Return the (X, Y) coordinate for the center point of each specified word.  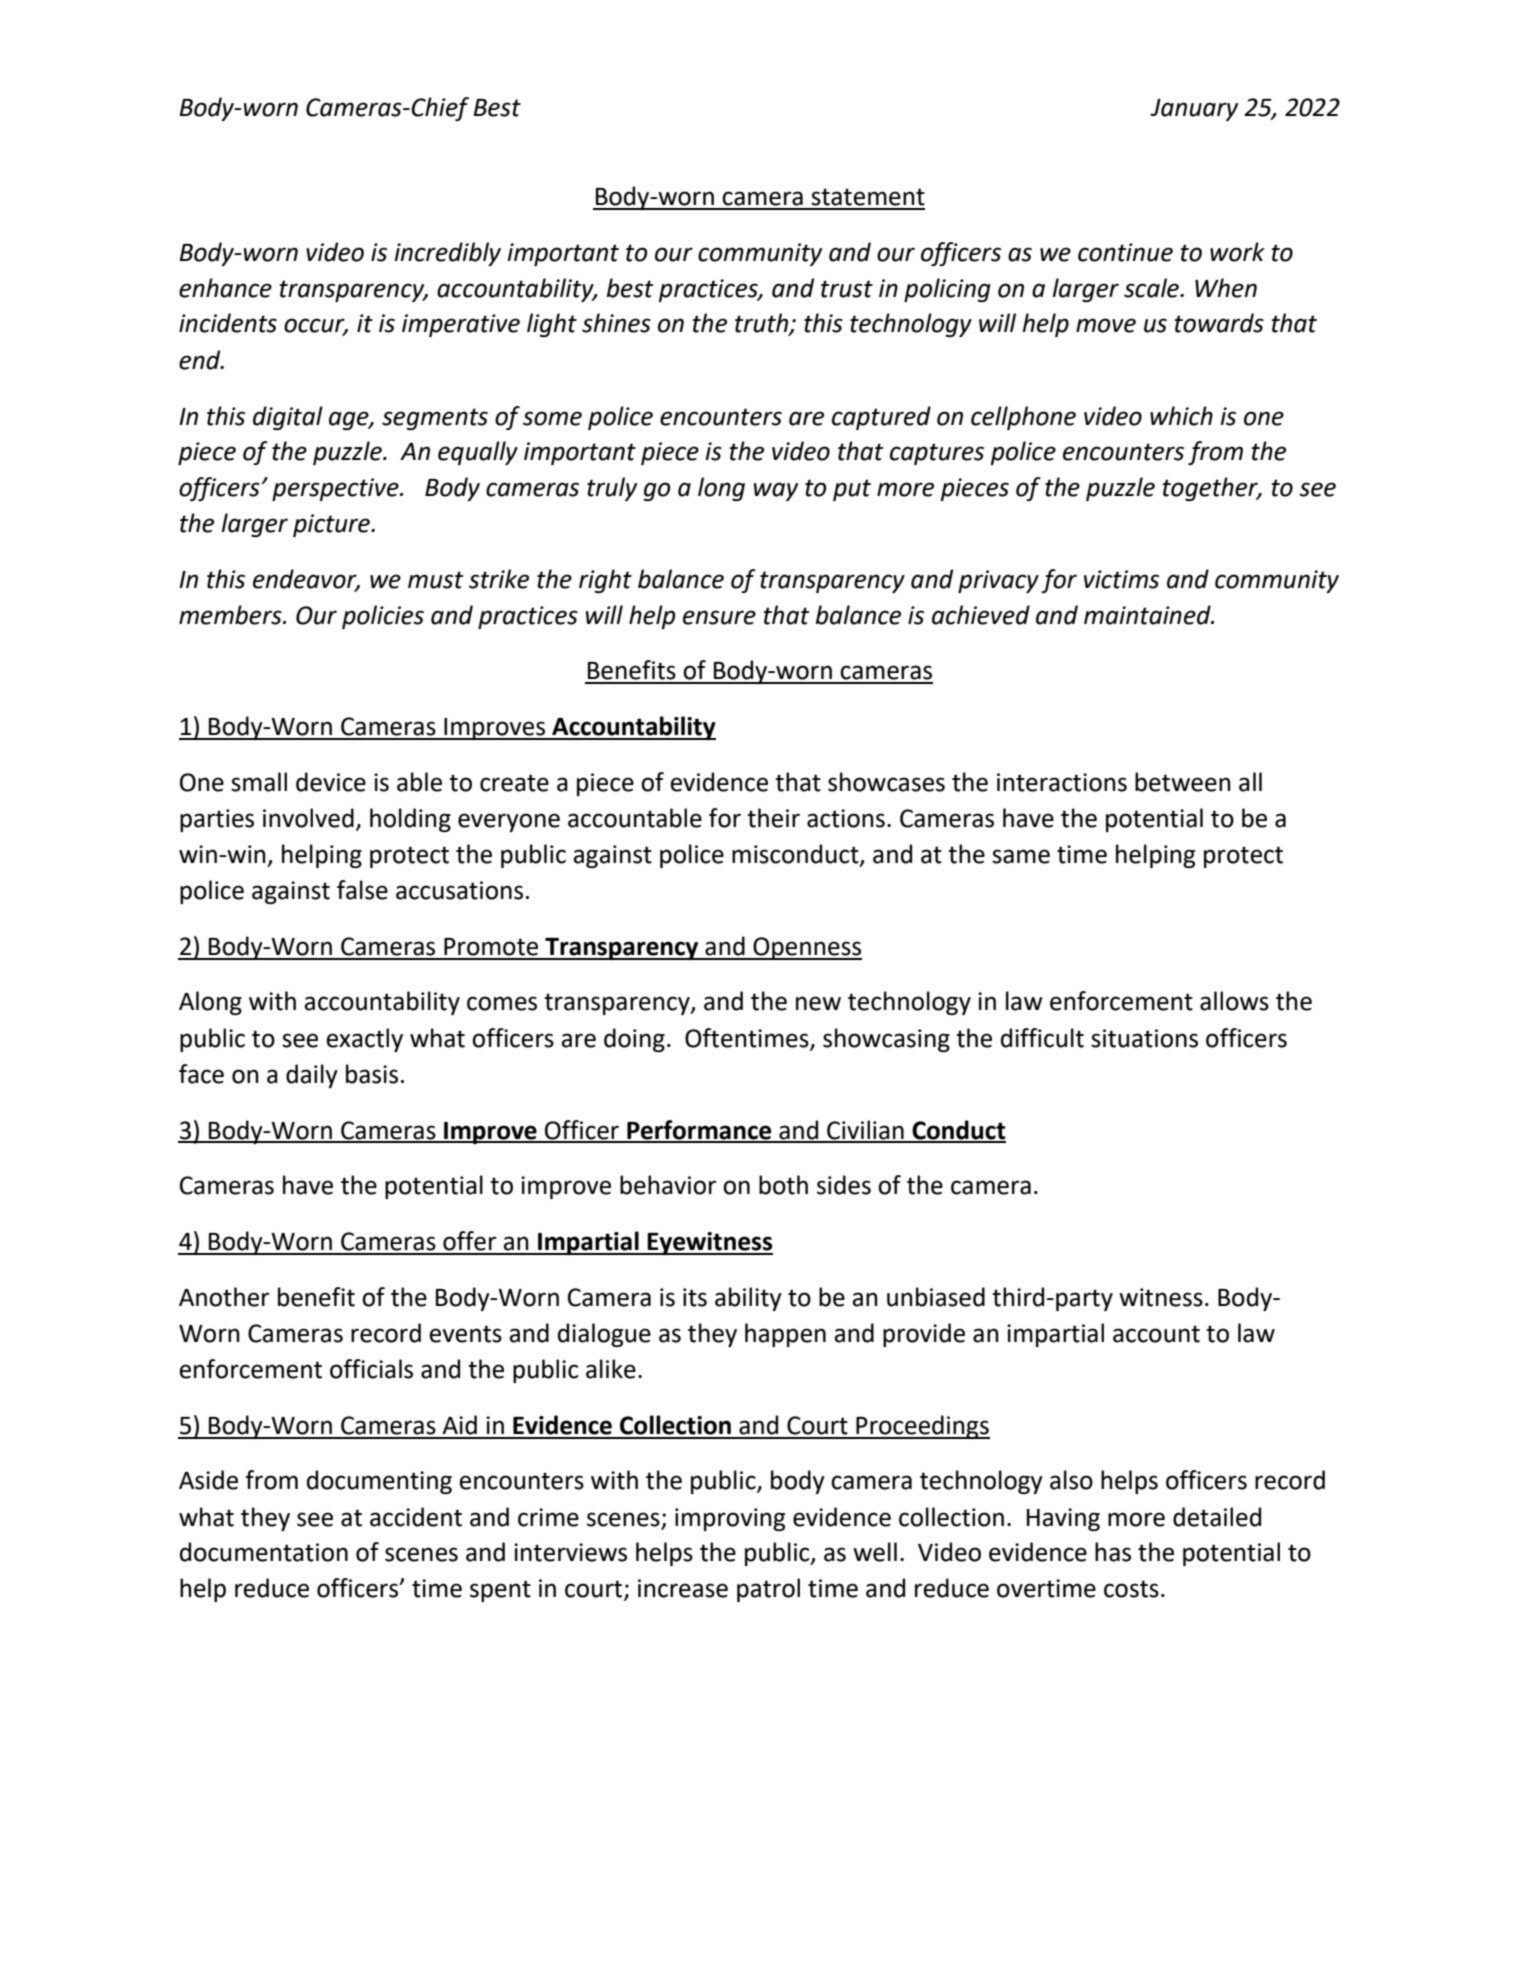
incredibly (448, 254)
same (1021, 856)
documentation (264, 1552)
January (1194, 110)
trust (847, 289)
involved (308, 818)
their (773, 818)
